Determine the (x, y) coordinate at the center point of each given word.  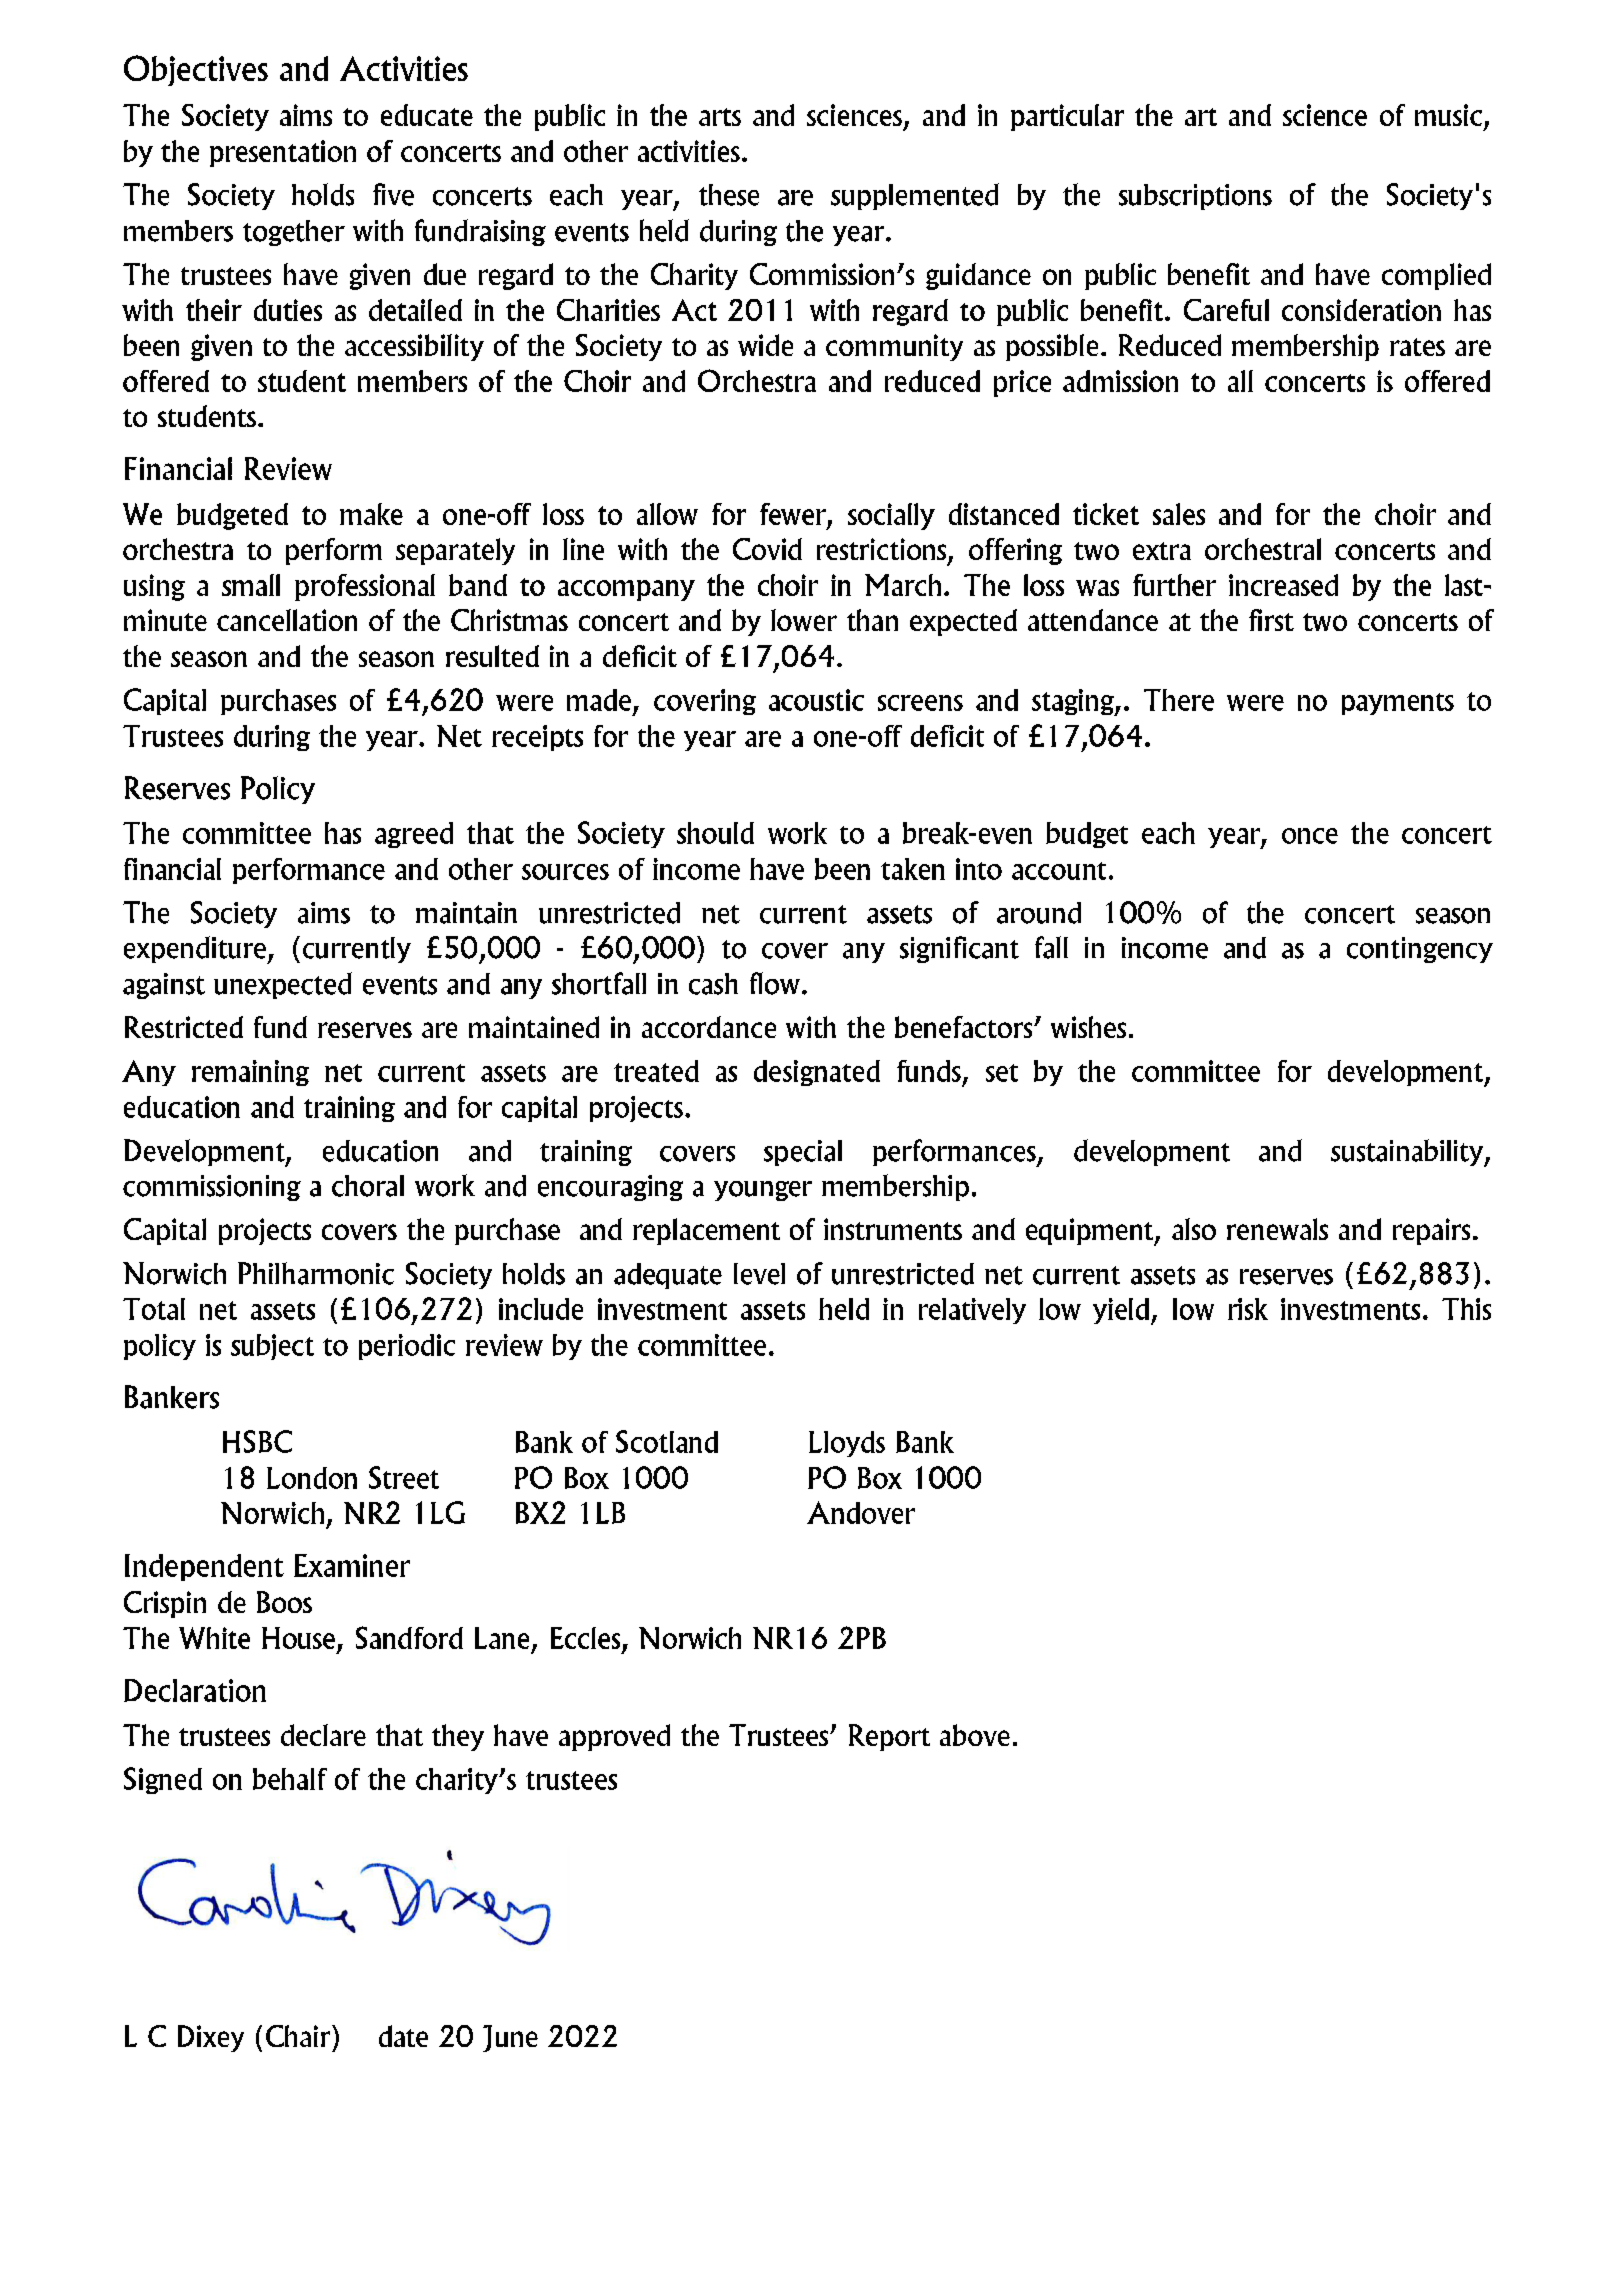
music (1448, 115)
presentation (283, 153)
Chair (299, 2036)
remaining (250, 1073)
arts (720, 117)
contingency (1420, 950)
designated (817, 1073)
